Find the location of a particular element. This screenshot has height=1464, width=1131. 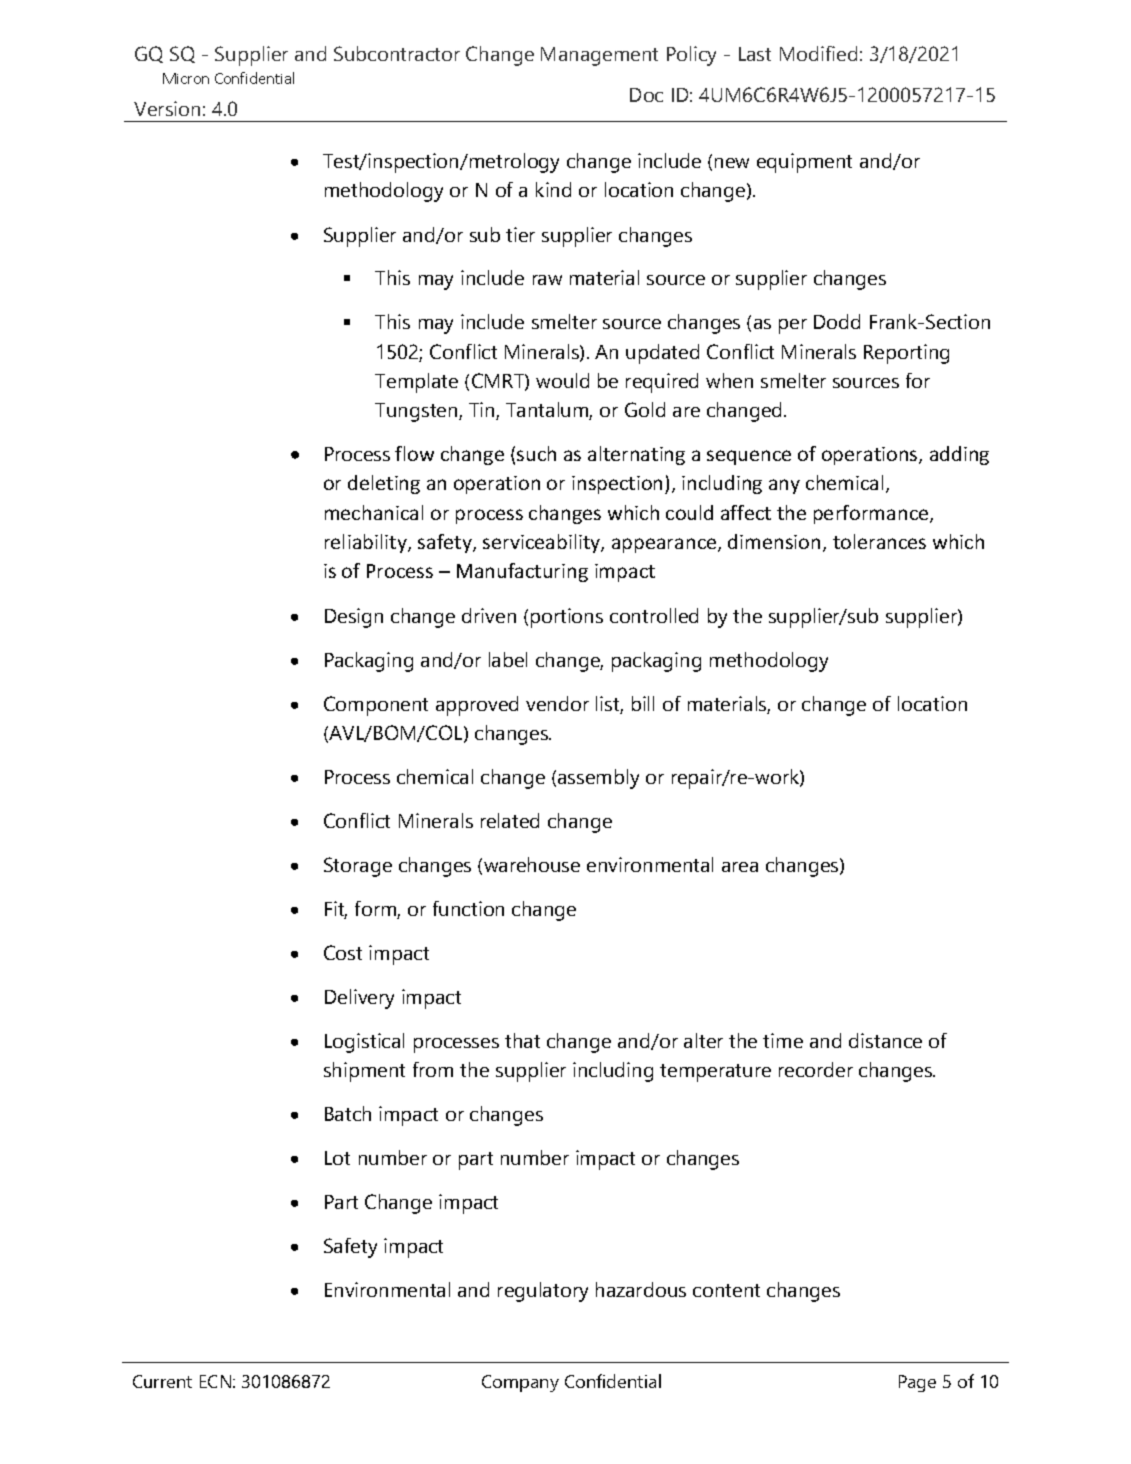

mechanical is located at coordinates (374, 512).
